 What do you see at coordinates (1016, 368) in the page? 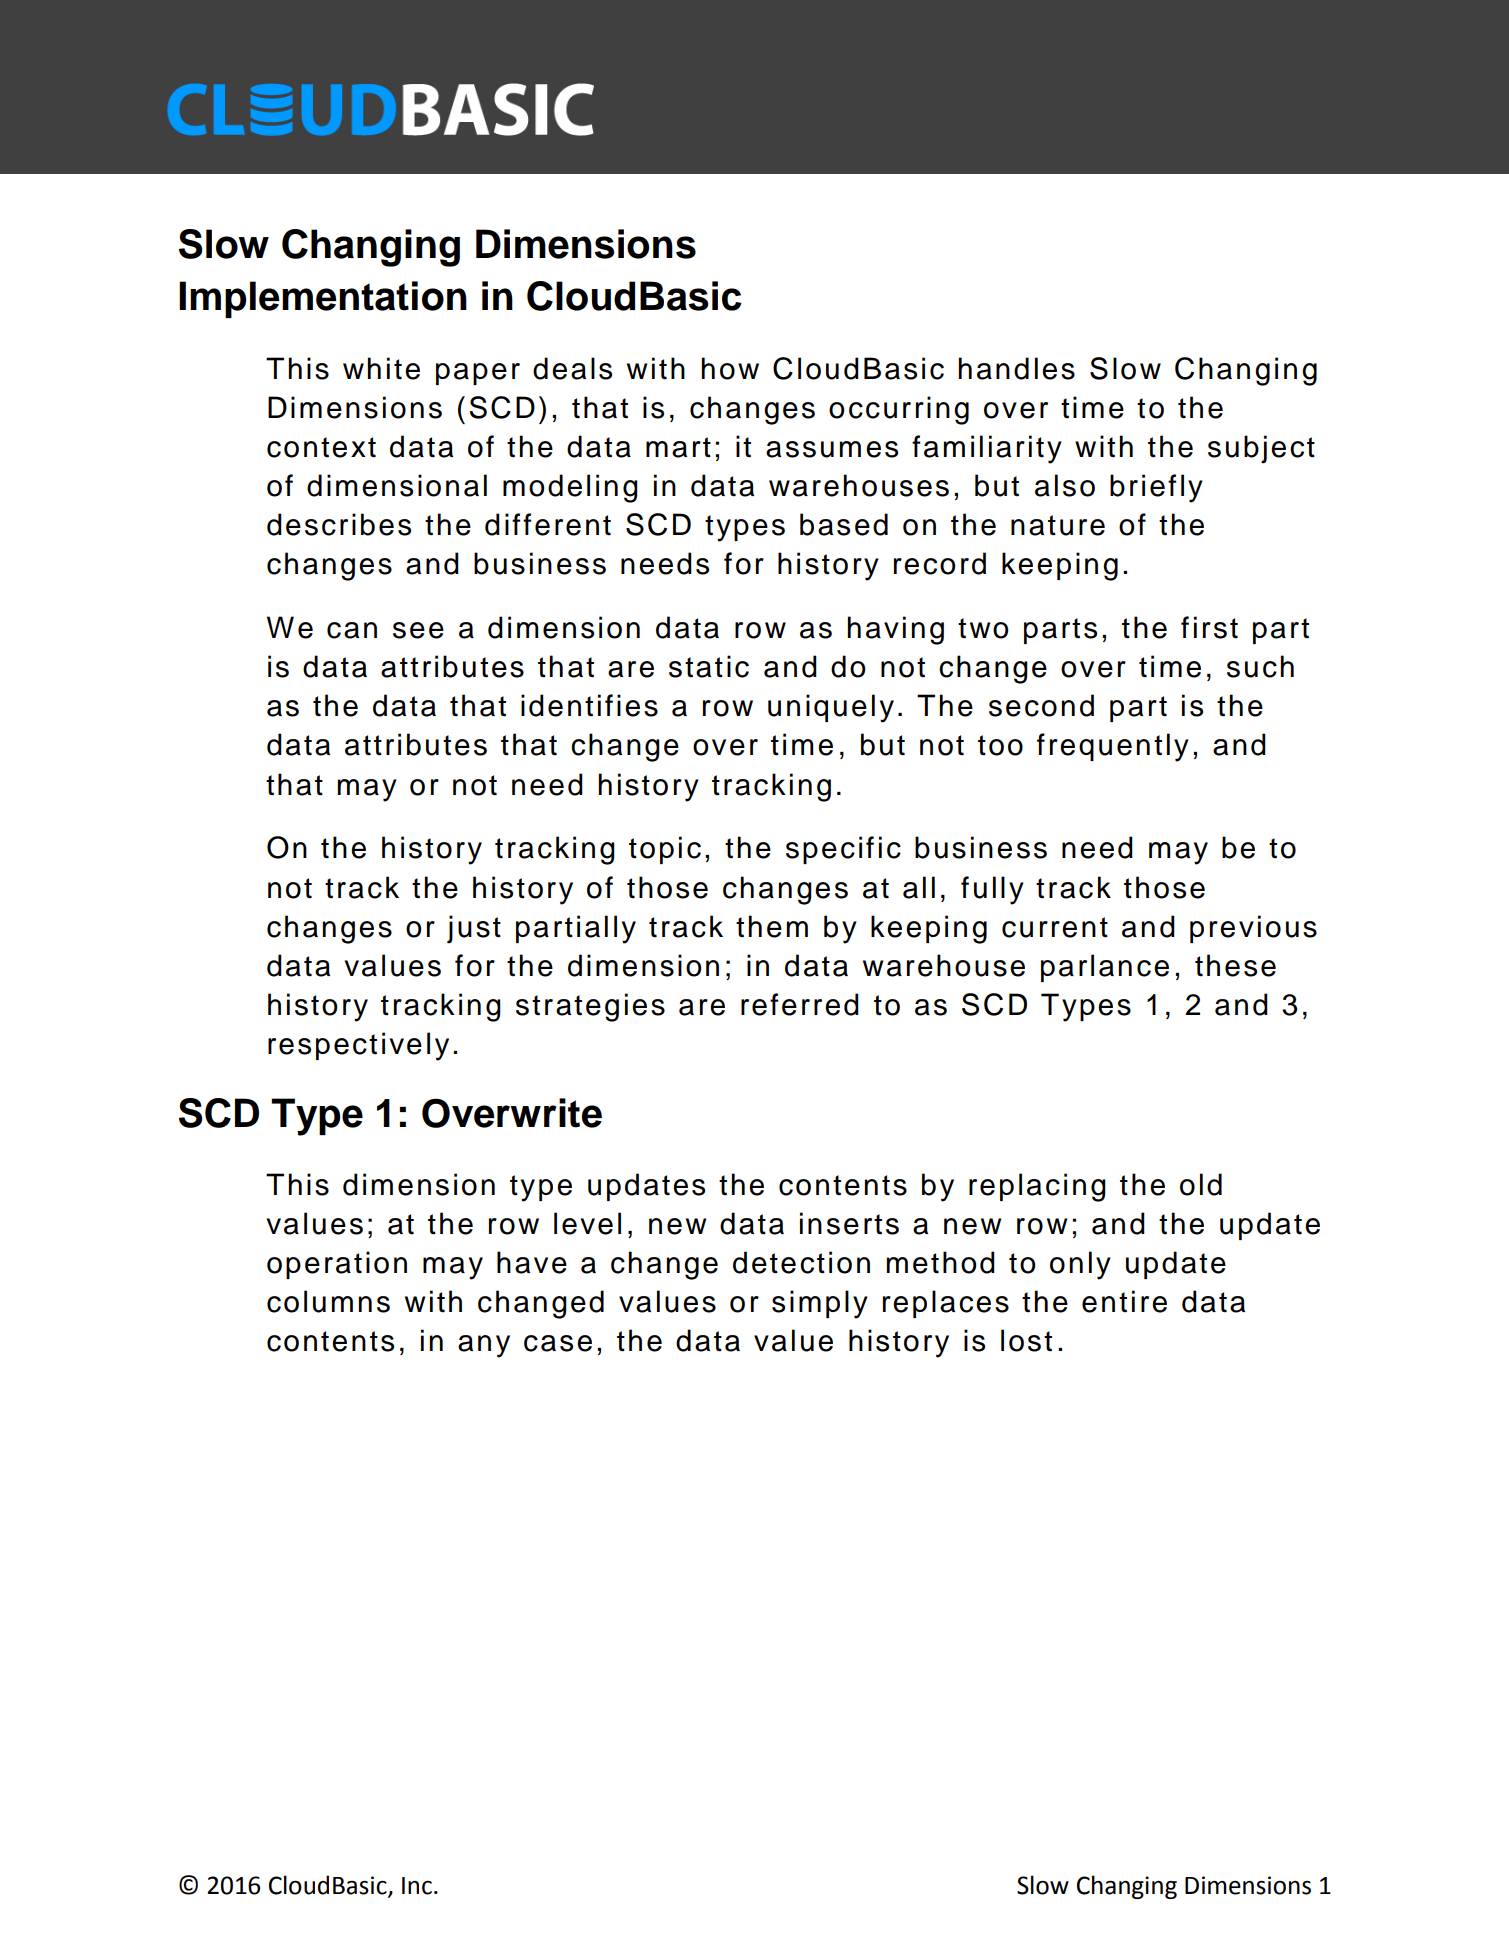
I see `handles` at bounding box center [1016, 368].
